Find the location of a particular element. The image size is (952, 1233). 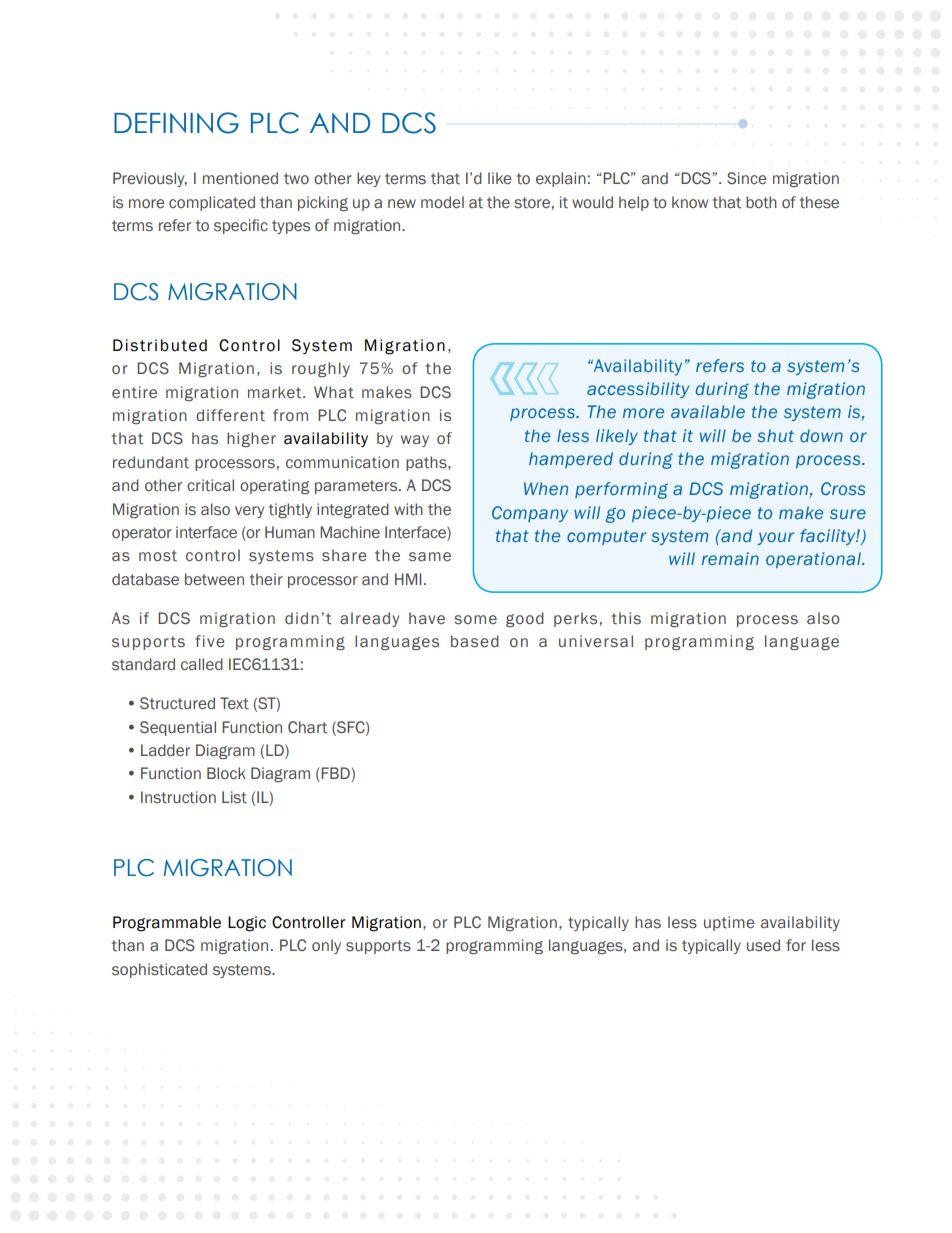

explain is located at coordinates (561, 179).
